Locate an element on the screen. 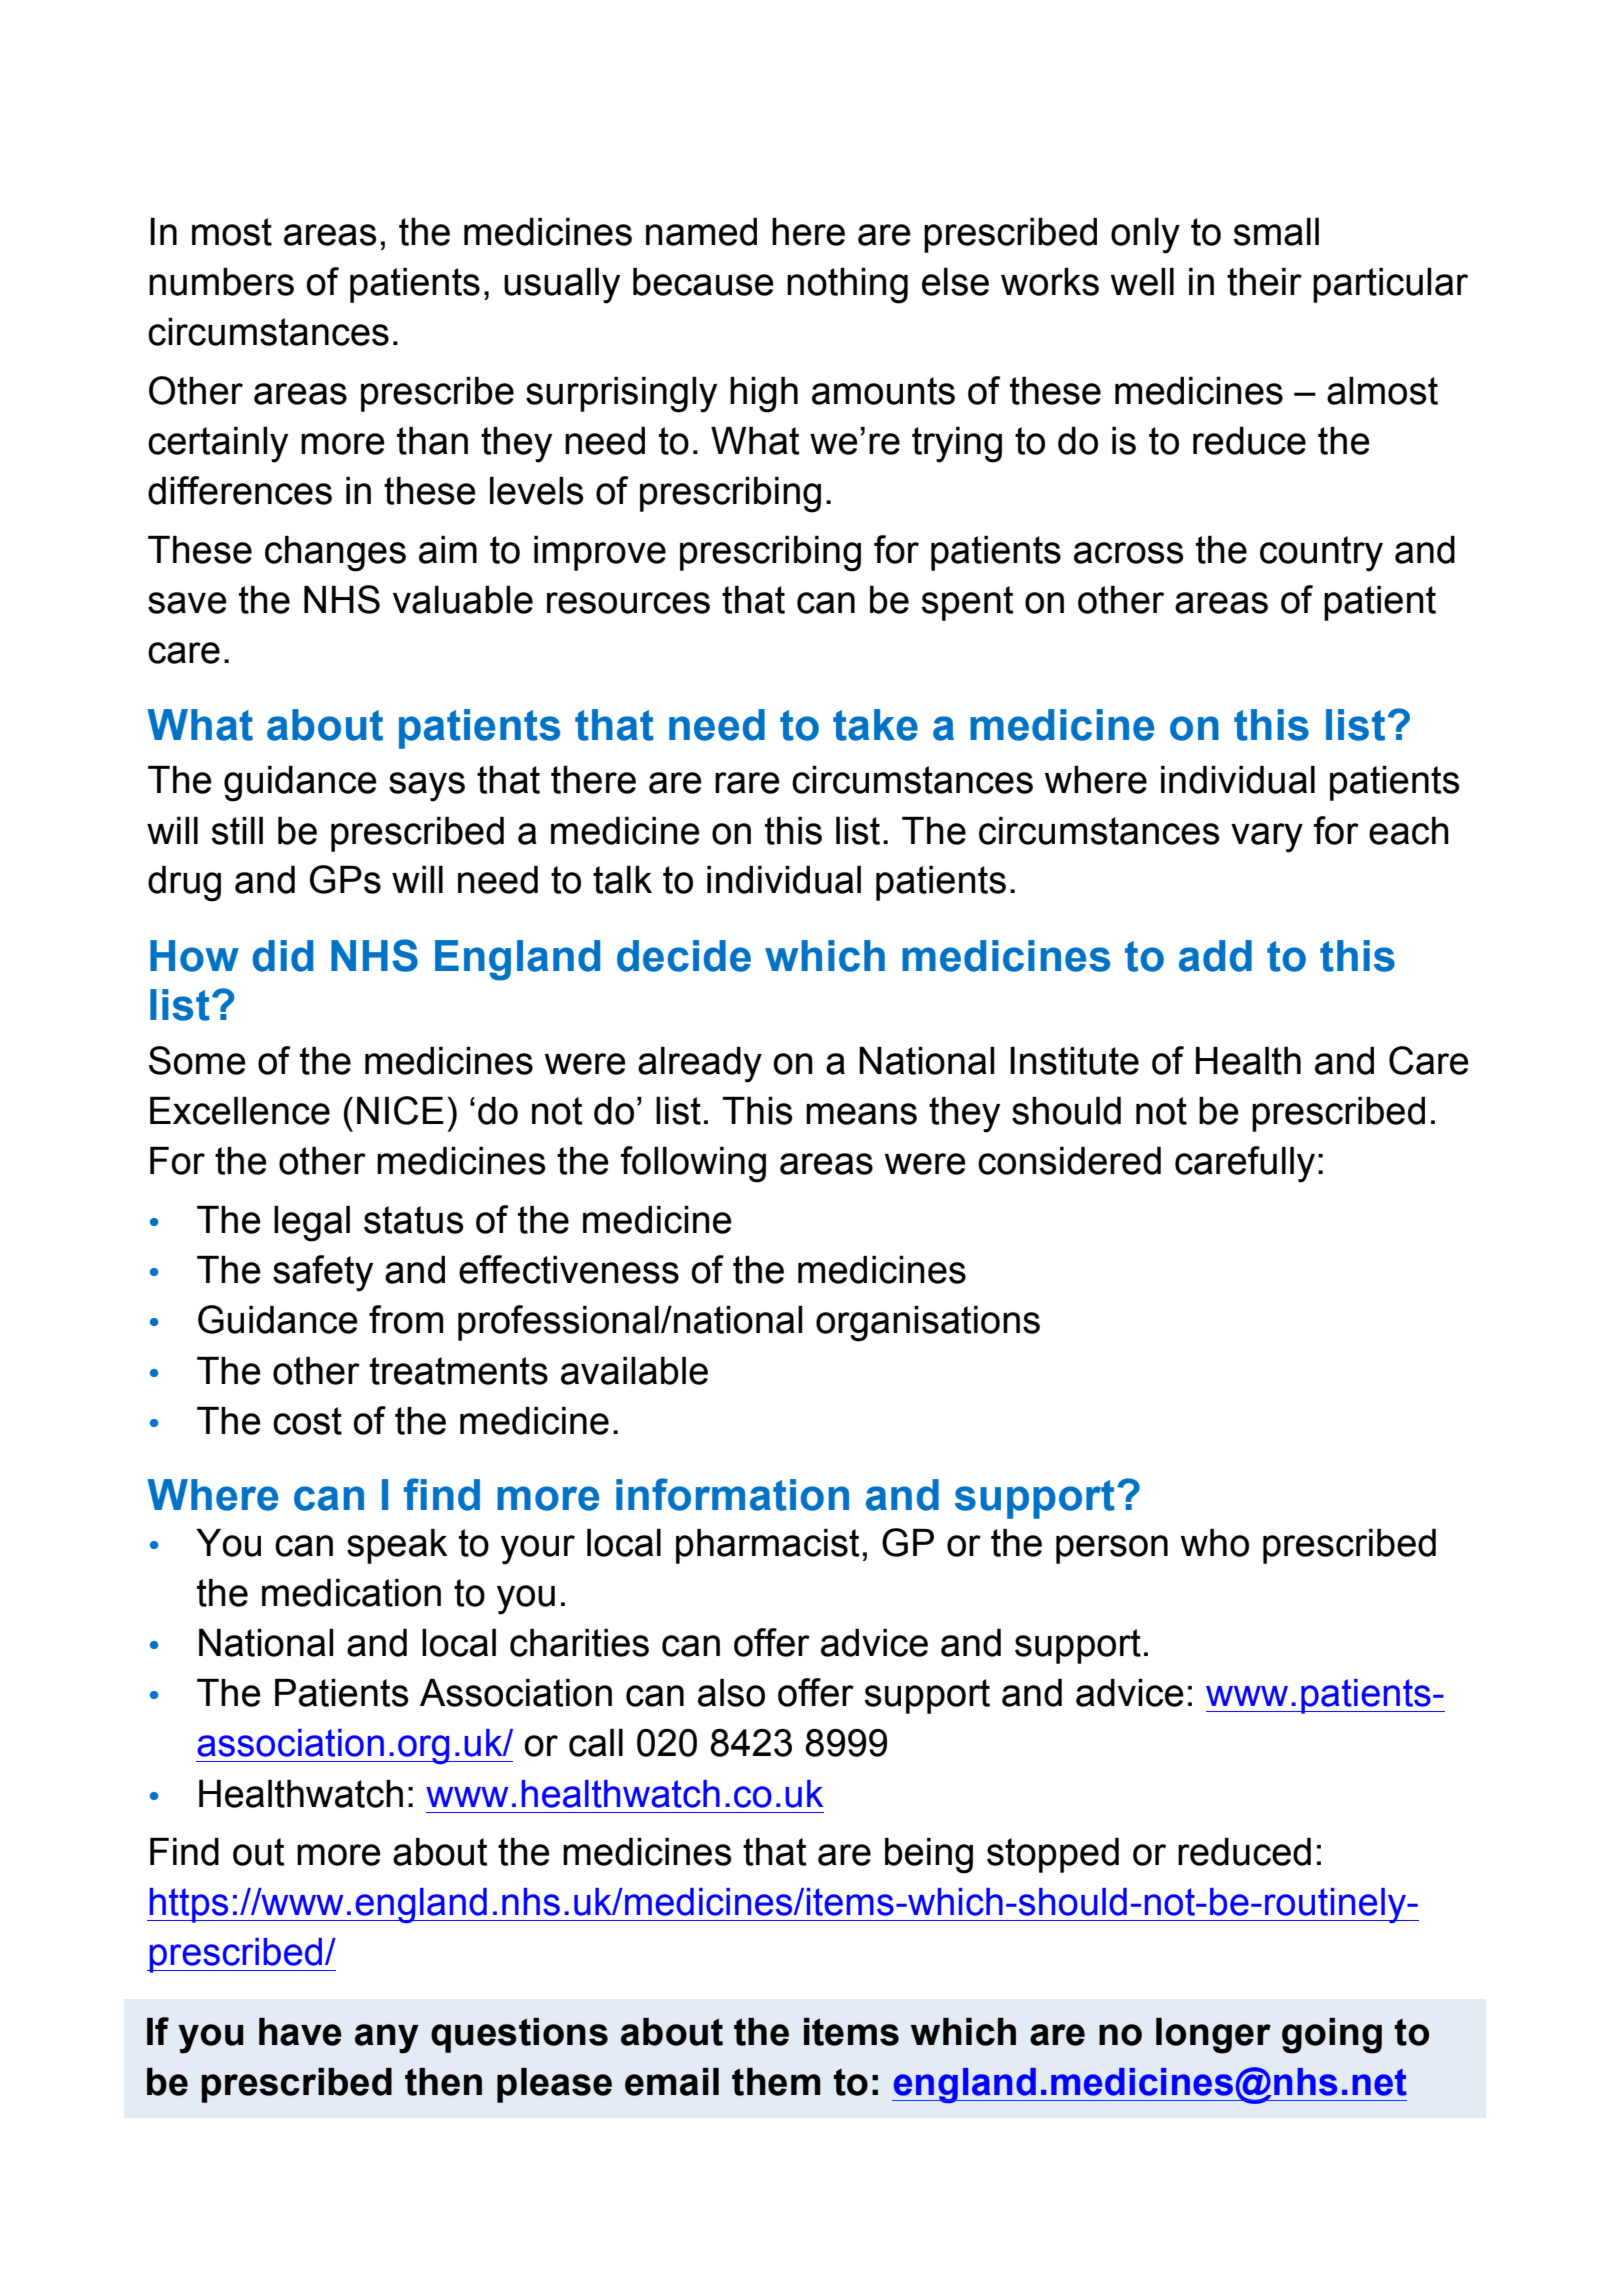 The width and height of the screenshot is (1616, 2285). who is located at coordinates (1215, 1543).
